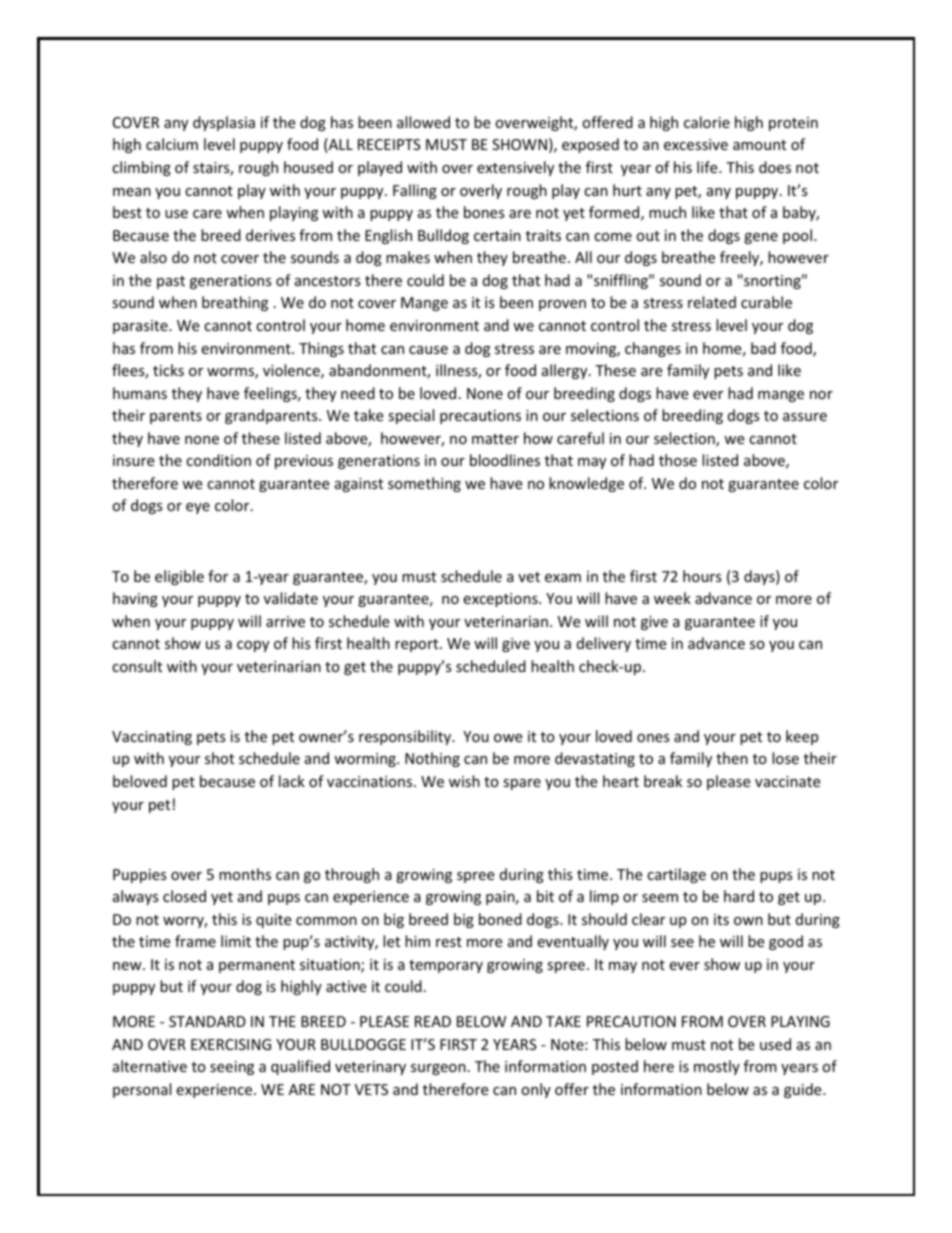 This screenshot has width=952, height=1233. I want to click on eligible, so click(179, 577).
